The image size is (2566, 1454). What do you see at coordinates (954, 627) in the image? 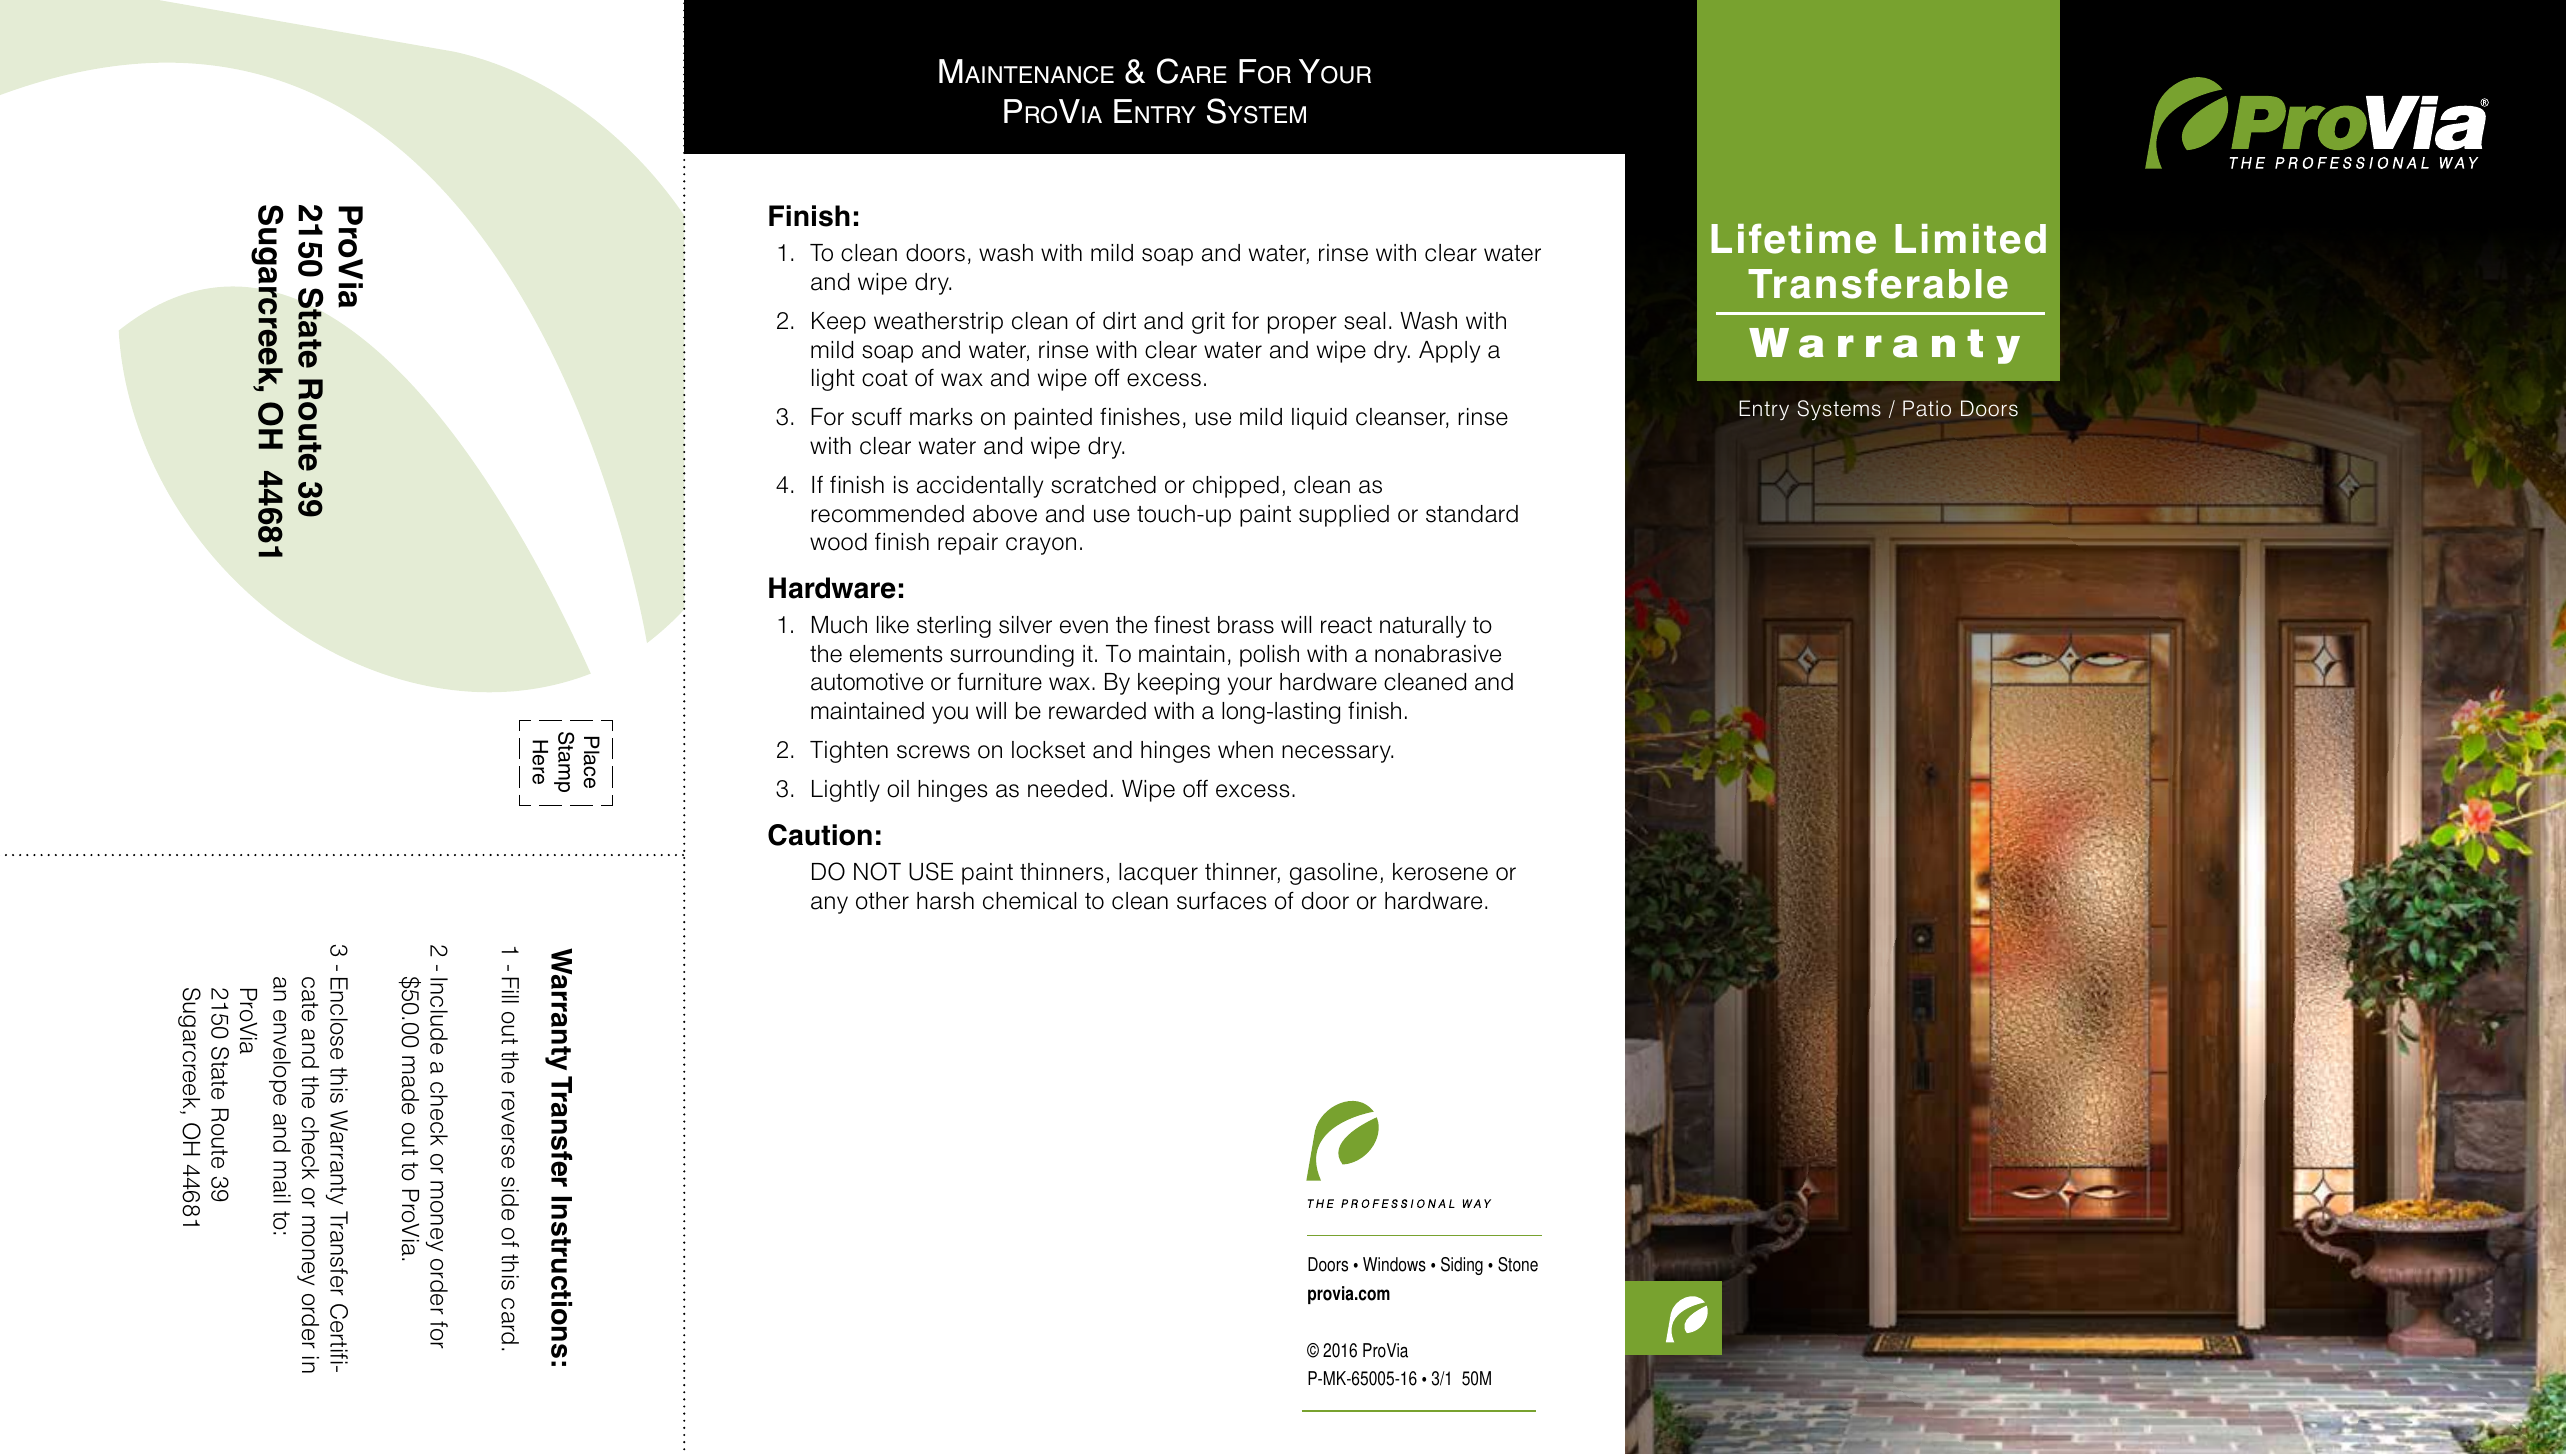
I see `sterling` at bounding box center [954, 627].
